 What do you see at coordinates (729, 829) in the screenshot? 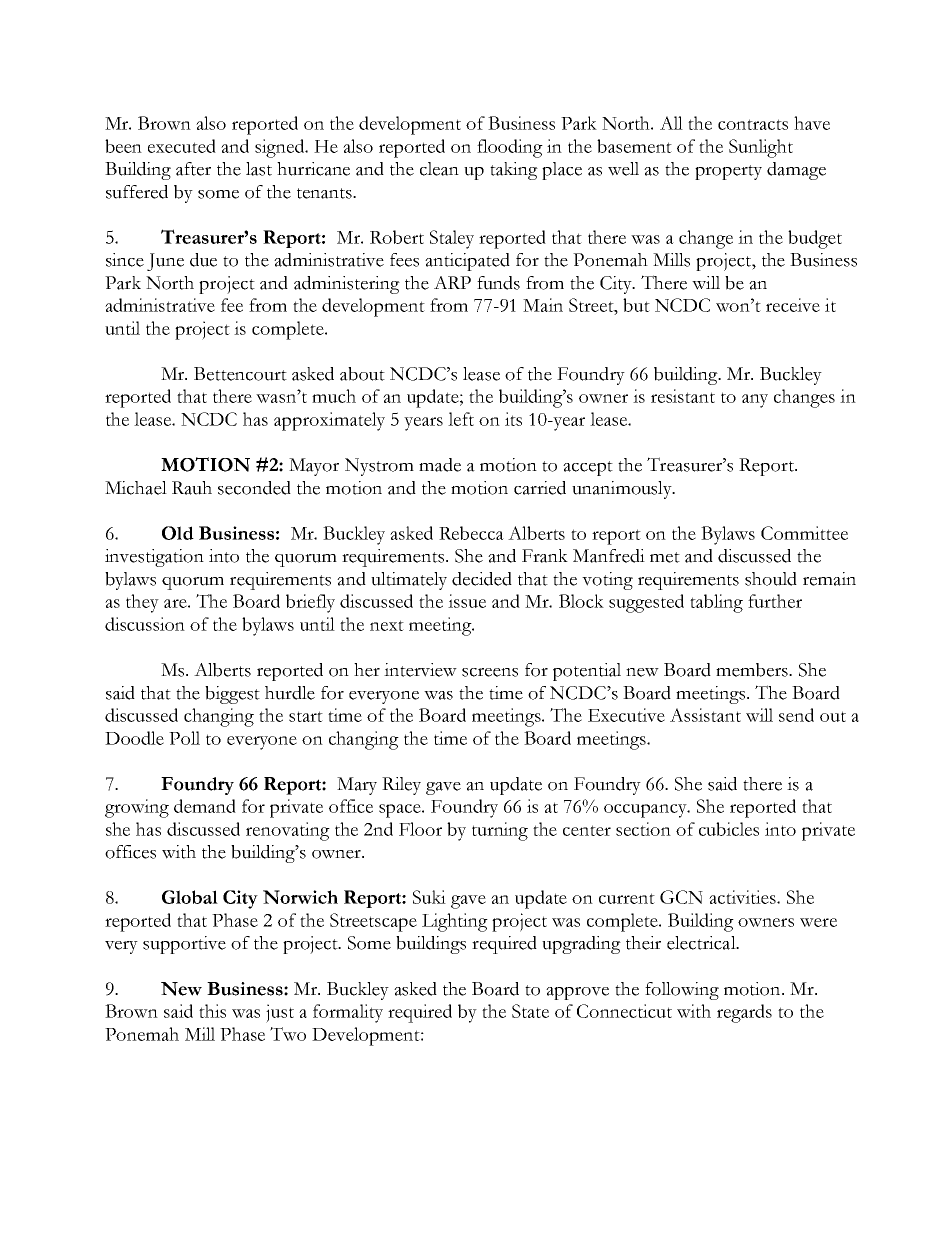
I see `cubicles` at bounding box center [729, 829].
